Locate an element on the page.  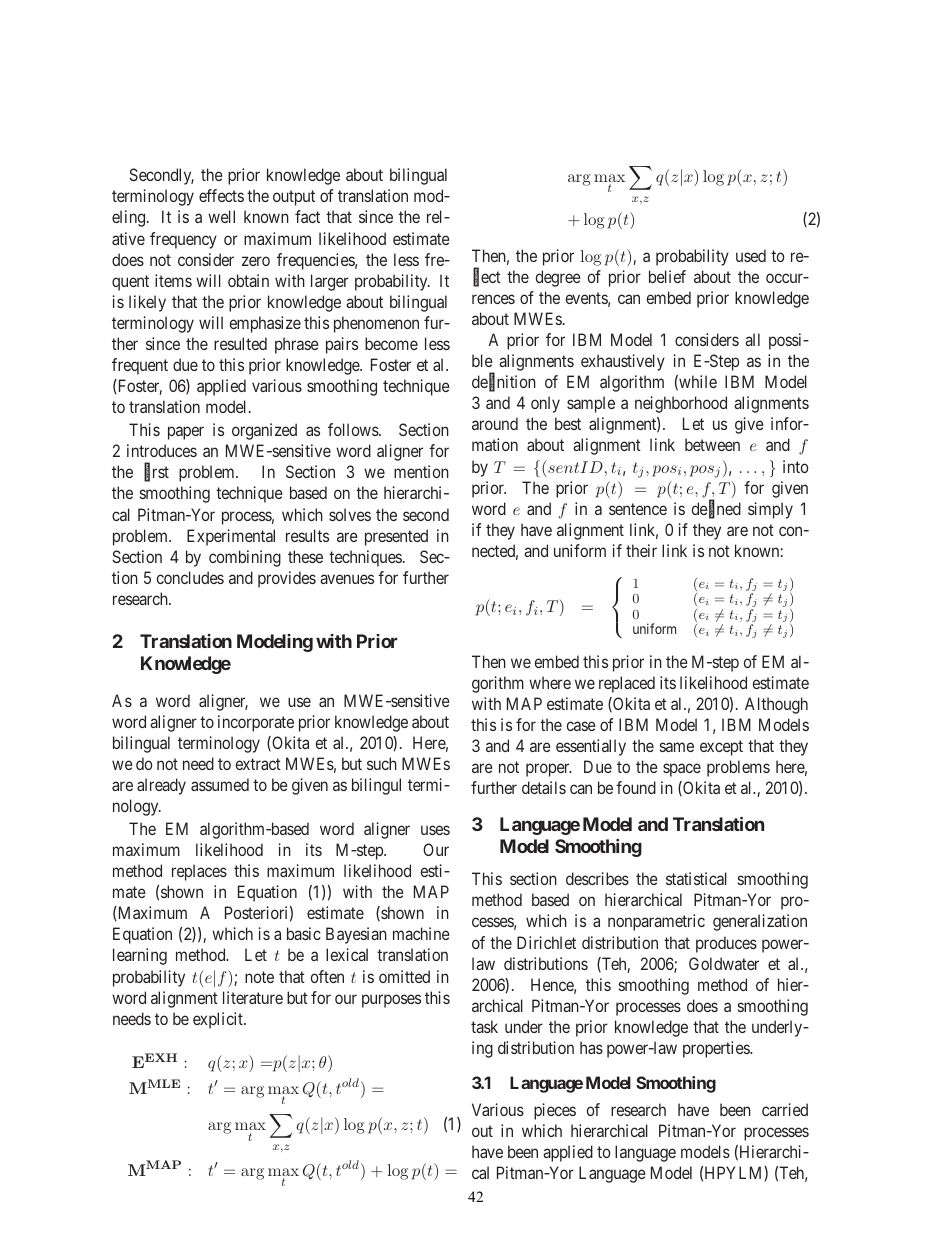
well is located at coordinates (221, 216).
